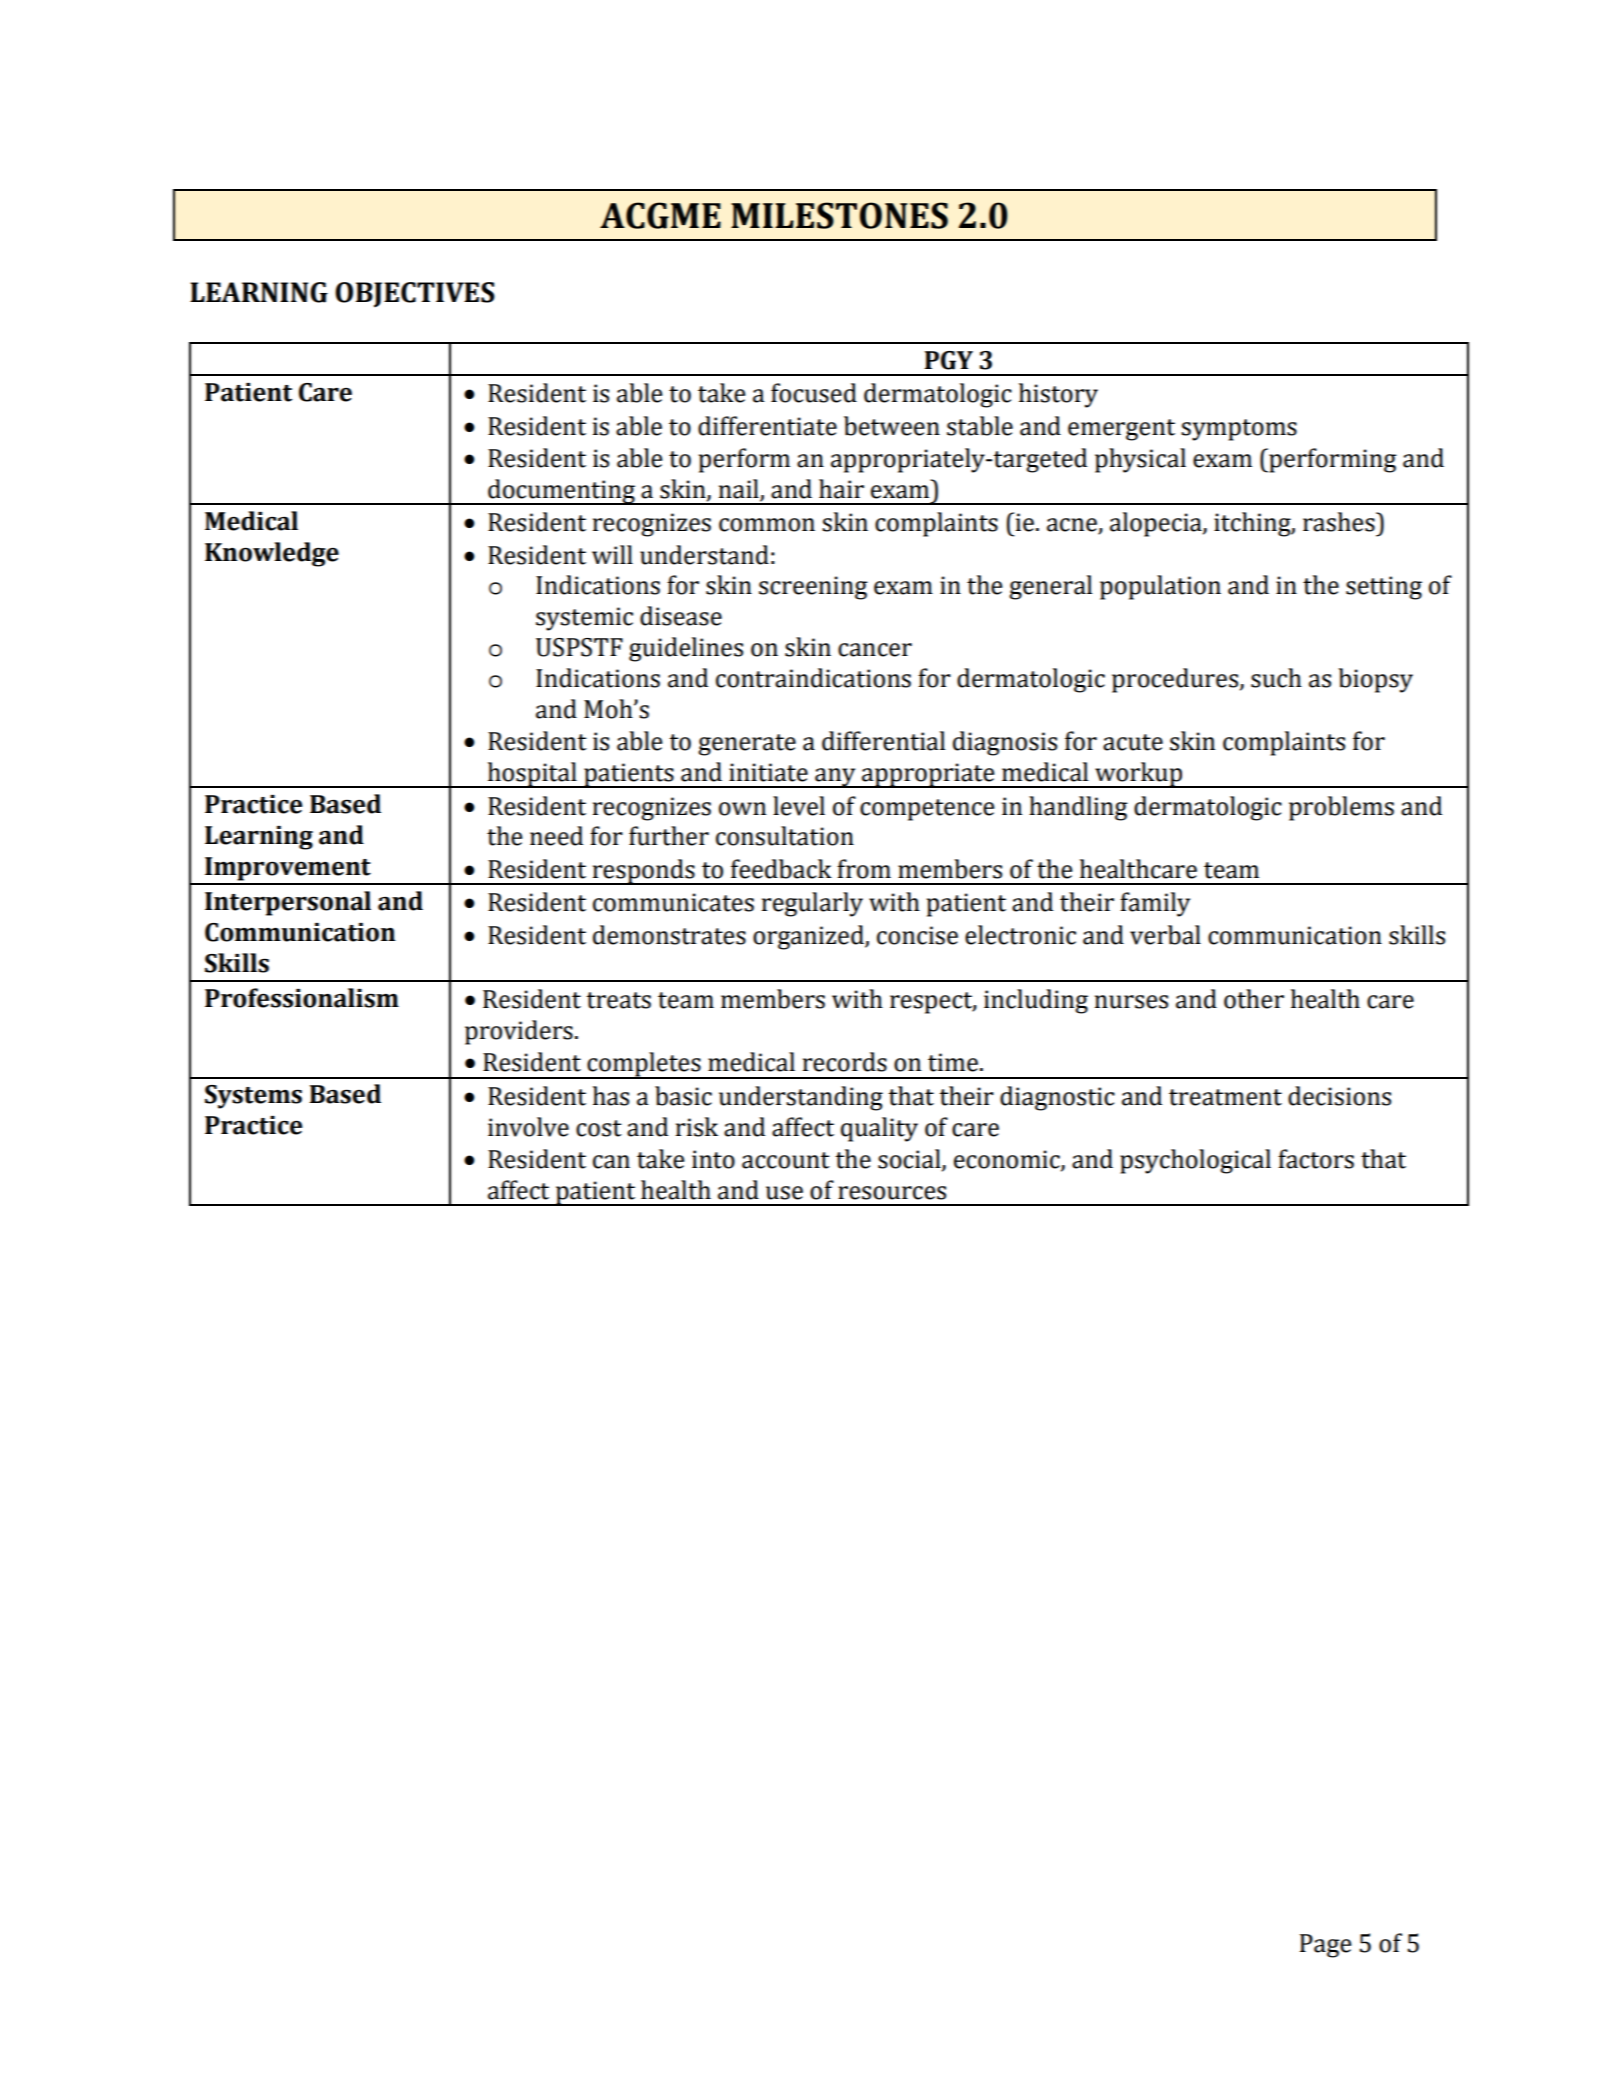 This image has height=2084, width=1610. What do you see at coordinates (845, 1062) in the image?
I see `records` at bounding box center [845, 1062].
